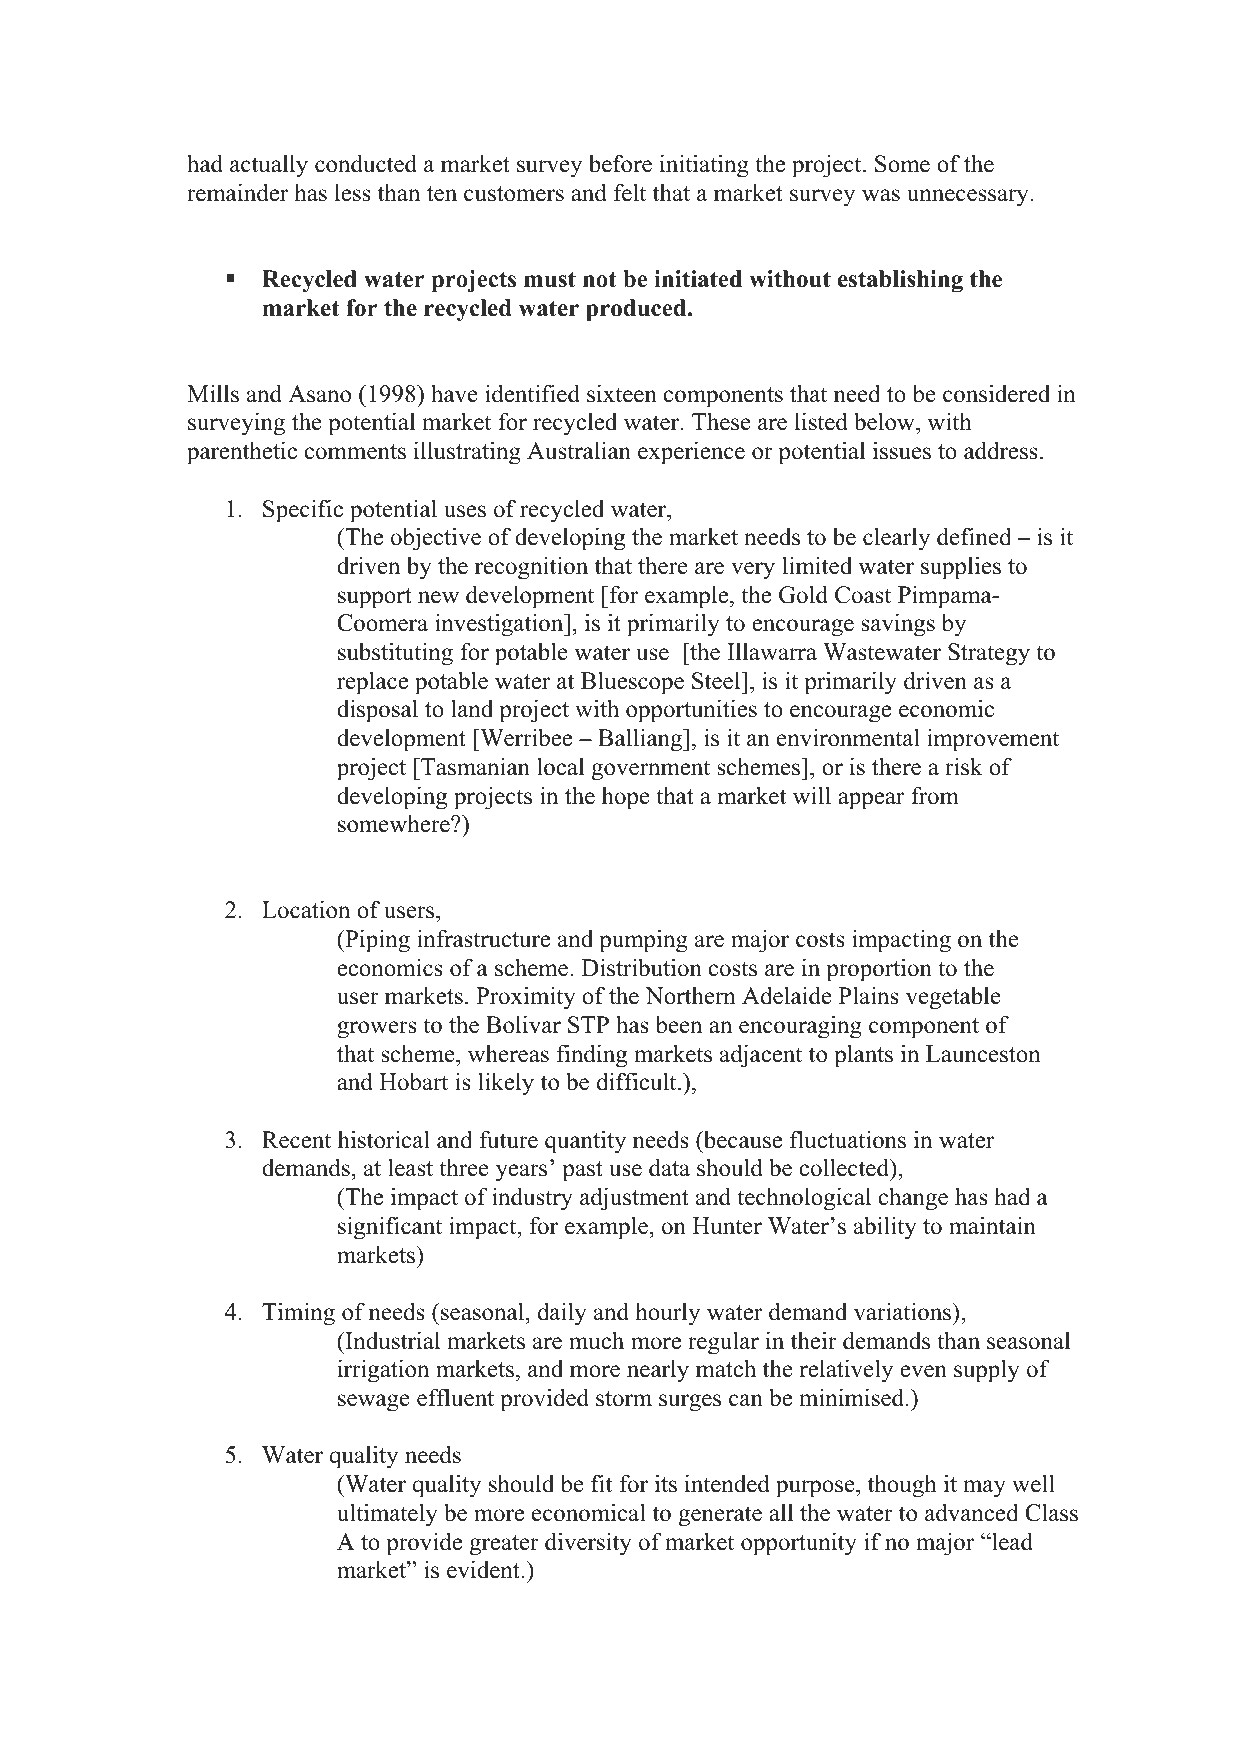  What do you see at coordinates (630, 192) in the screenshot?
I see `felt` at bounding box center [630, 192].
